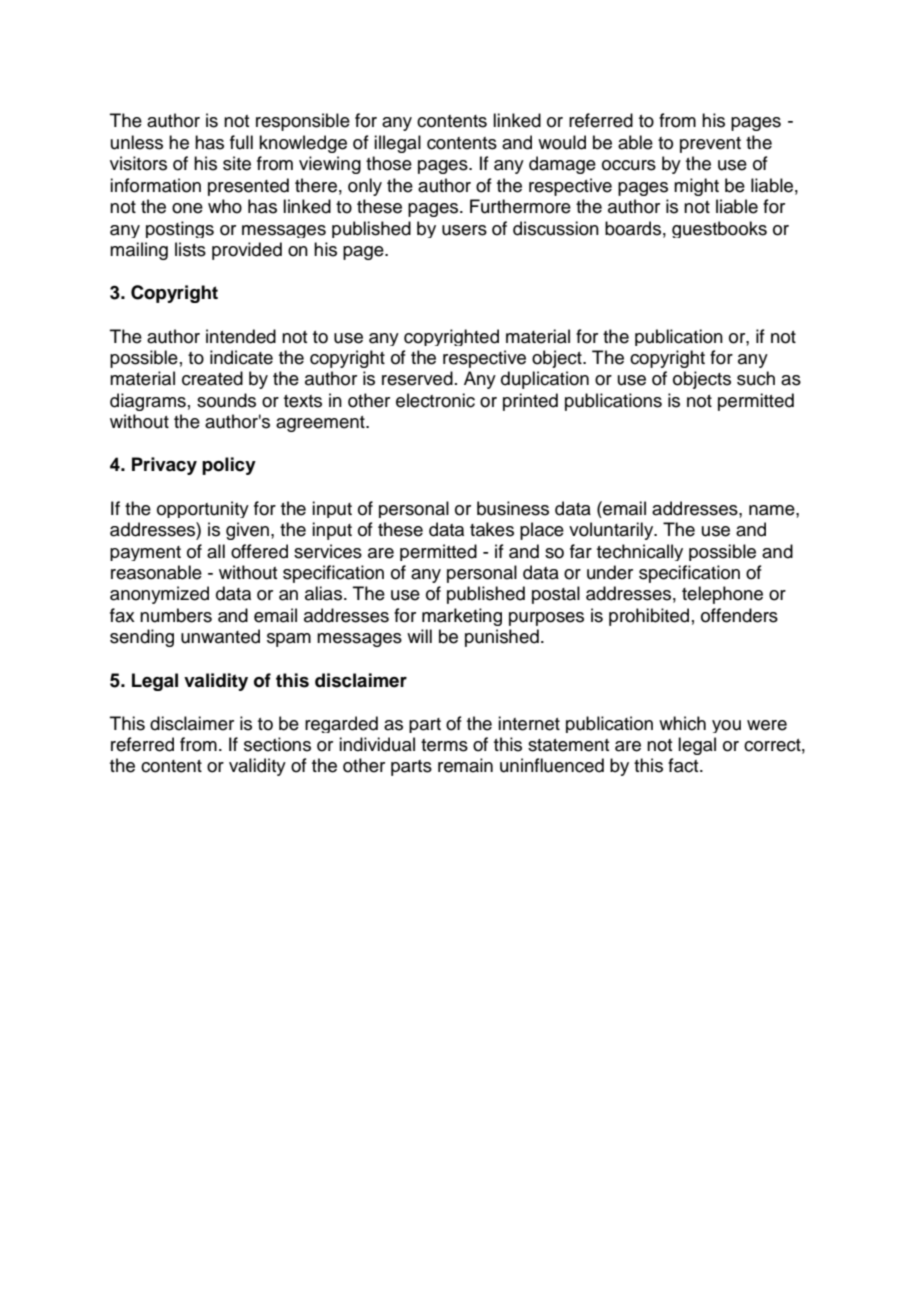 The width and height of the page is (924, 1308). I want to click on opportunity, so click(203, 509).
